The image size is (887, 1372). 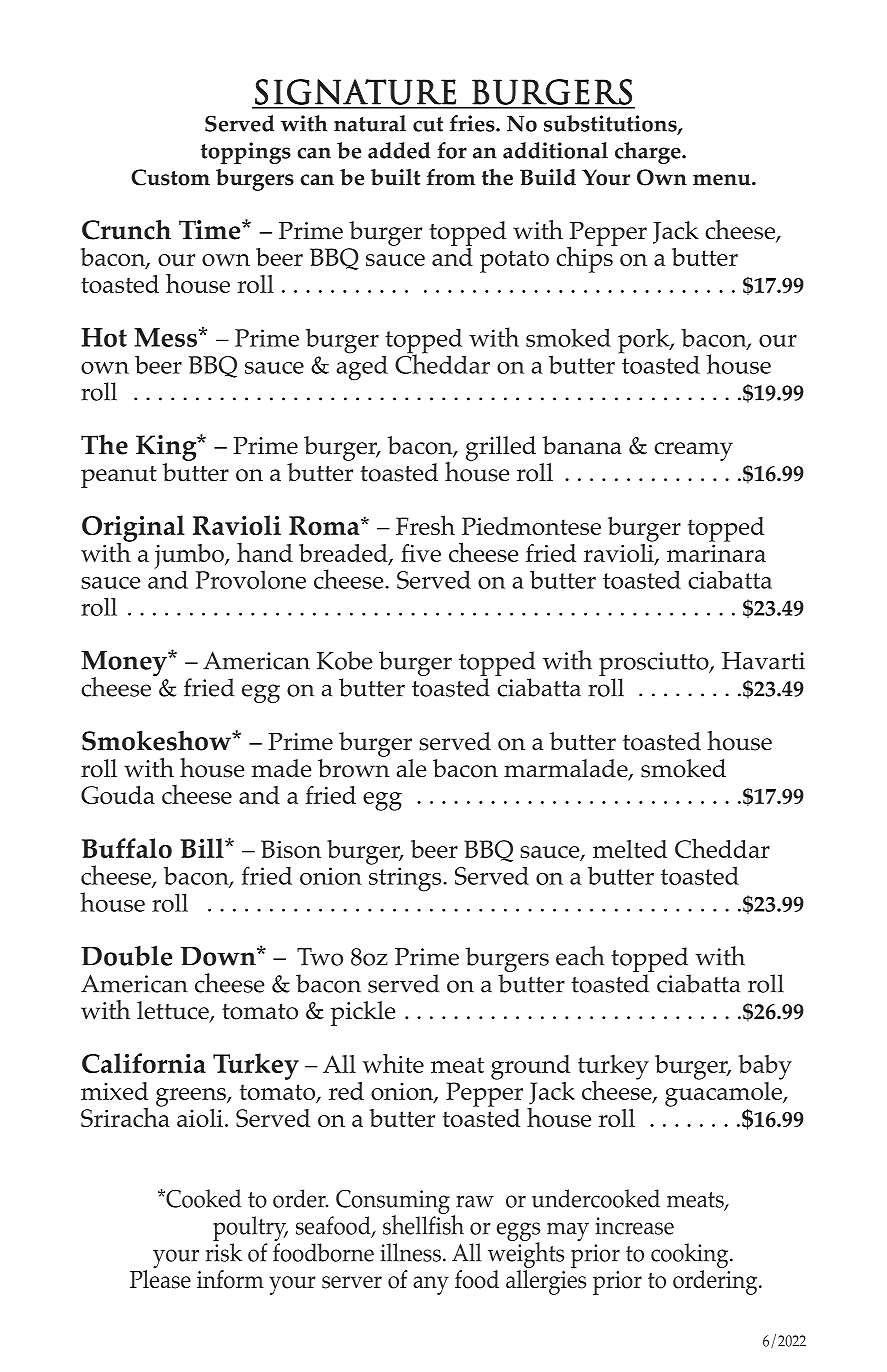 What do you see at coordinates (170, 177) in the screenshot?
I see `Custom` at bounding box center [170, 177].
